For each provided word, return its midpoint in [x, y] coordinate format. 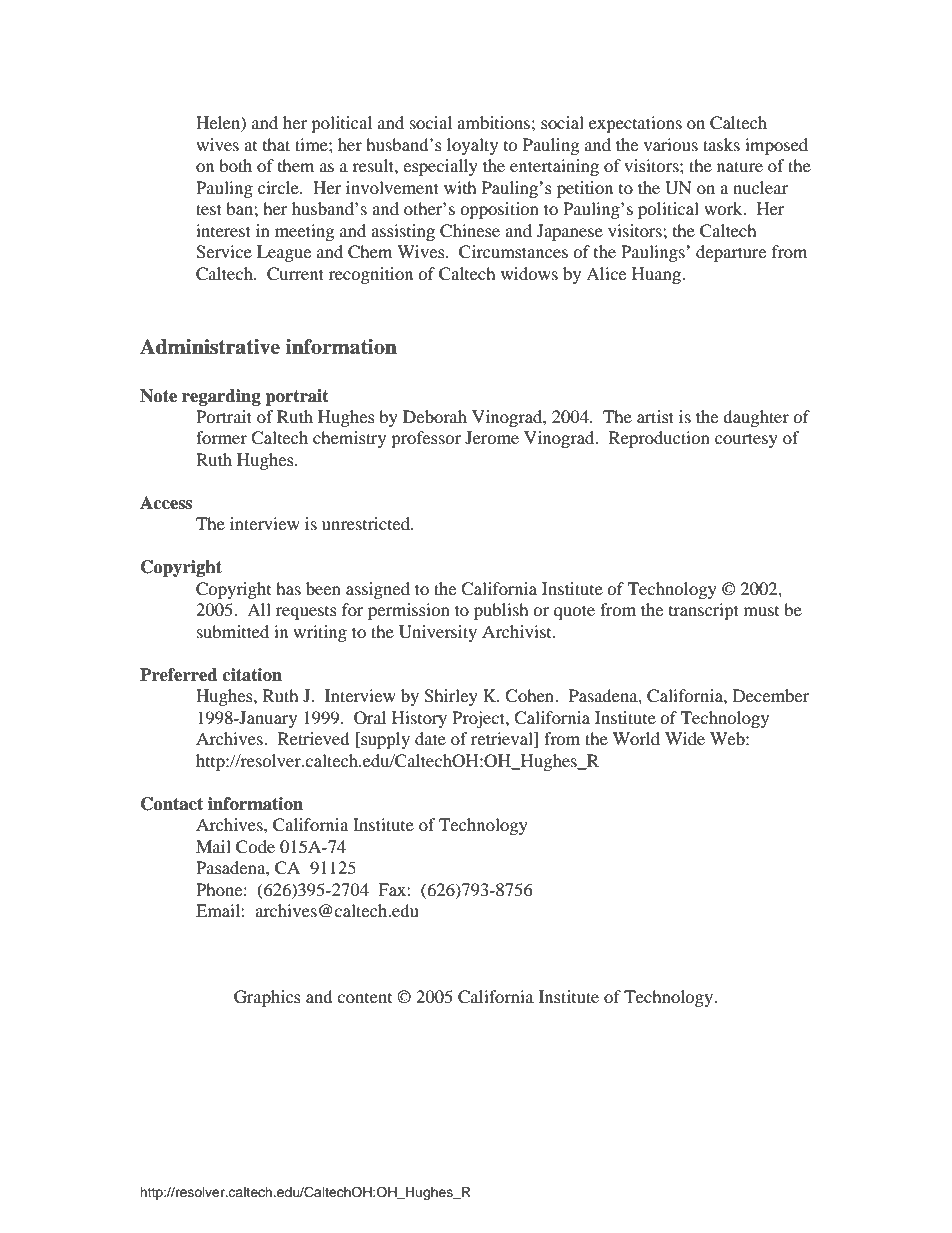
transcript [704, 611]
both [235, 165]
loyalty [472, 146]
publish [501, 611]
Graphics [267, 998]
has [288, 588]
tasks [721, 144]
